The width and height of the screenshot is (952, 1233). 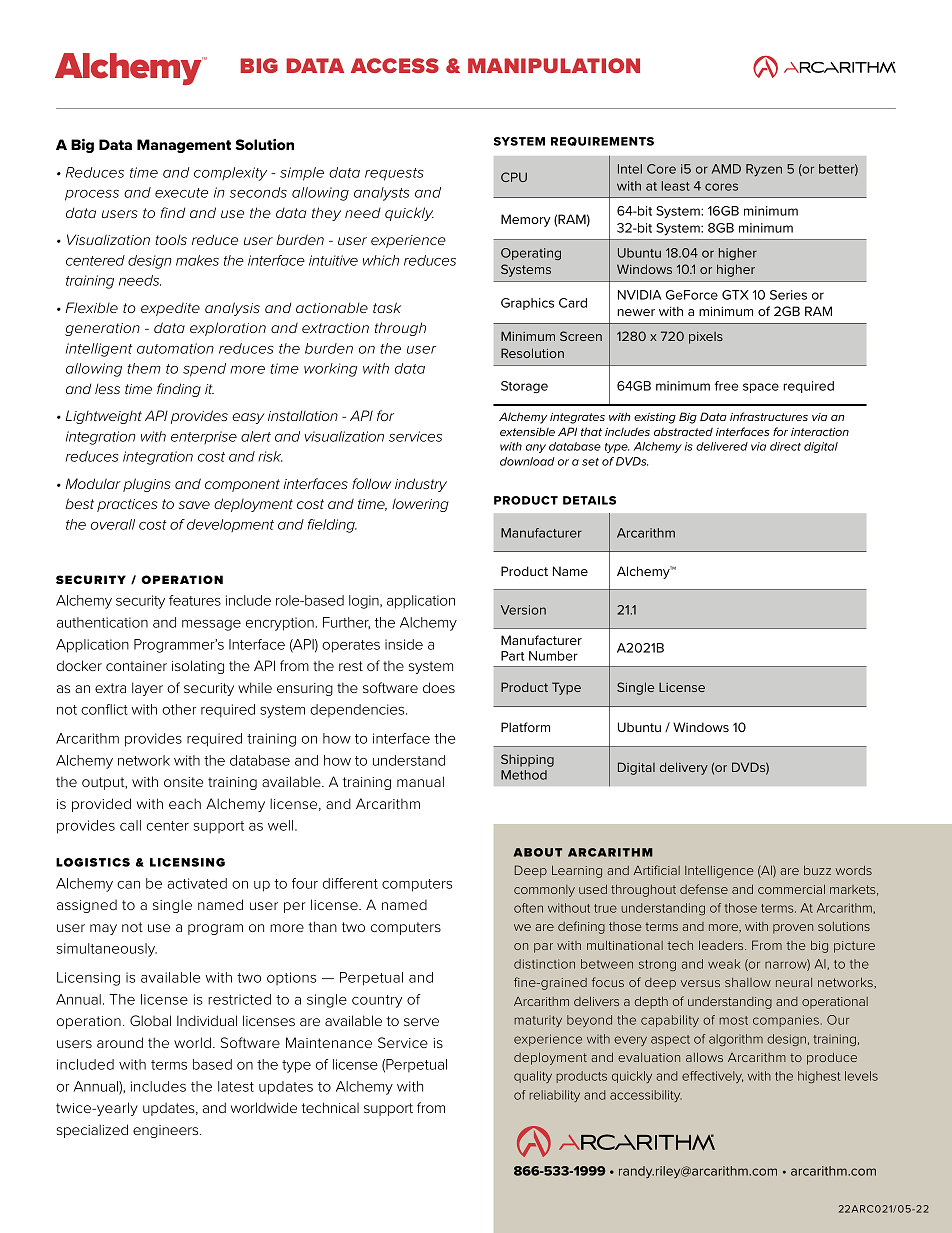 I want to click on extensible, so click(x=527, y=432).
